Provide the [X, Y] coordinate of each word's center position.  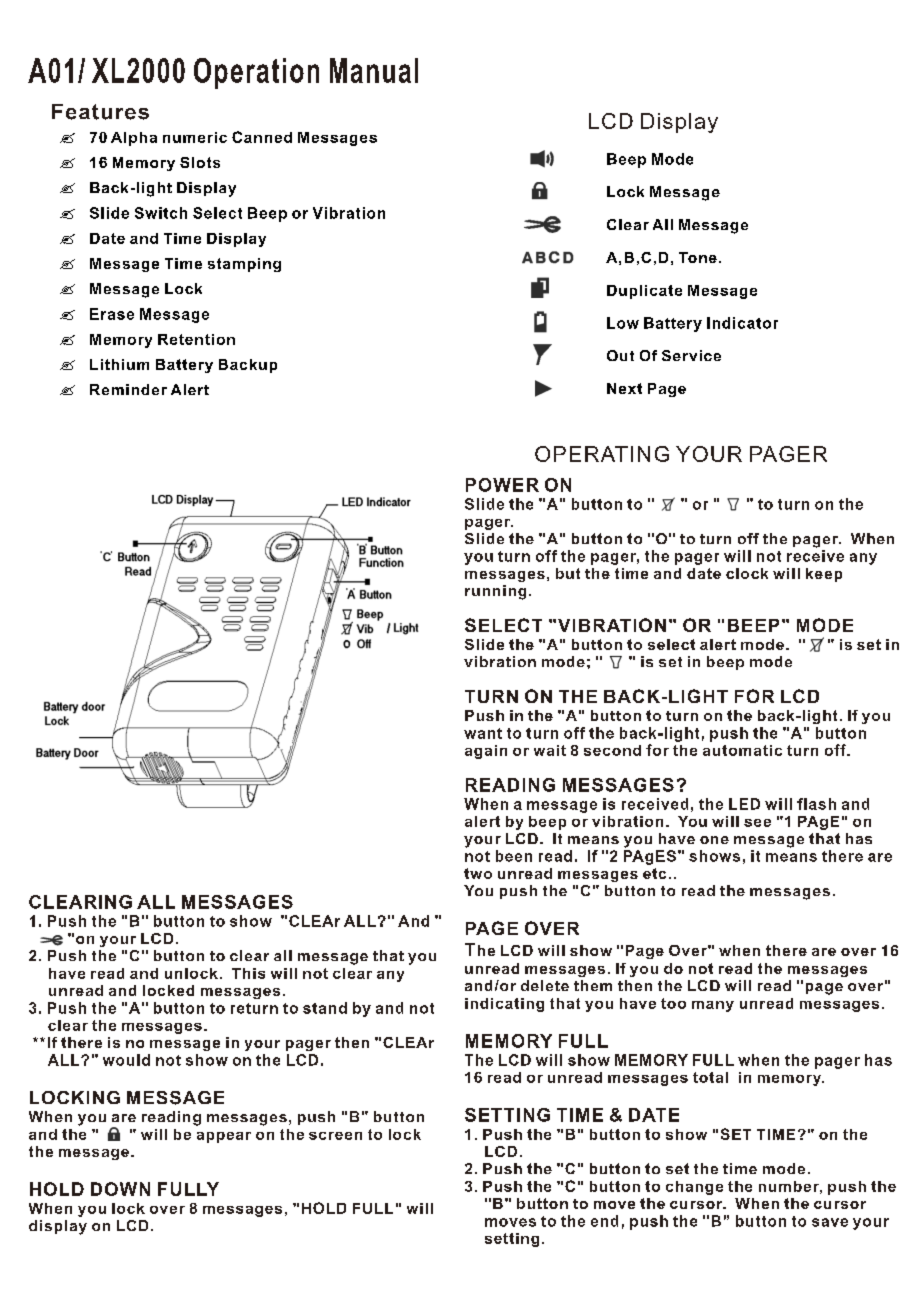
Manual [374, 70]
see [757, 823]
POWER [502, 485]
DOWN [120, 1189]
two [478, 873]
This [248, 973]
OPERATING [602, 454]
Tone [698, 257]
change [694, 1188]
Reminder [128, 389]
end [604, 1221]
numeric [195, 137]
